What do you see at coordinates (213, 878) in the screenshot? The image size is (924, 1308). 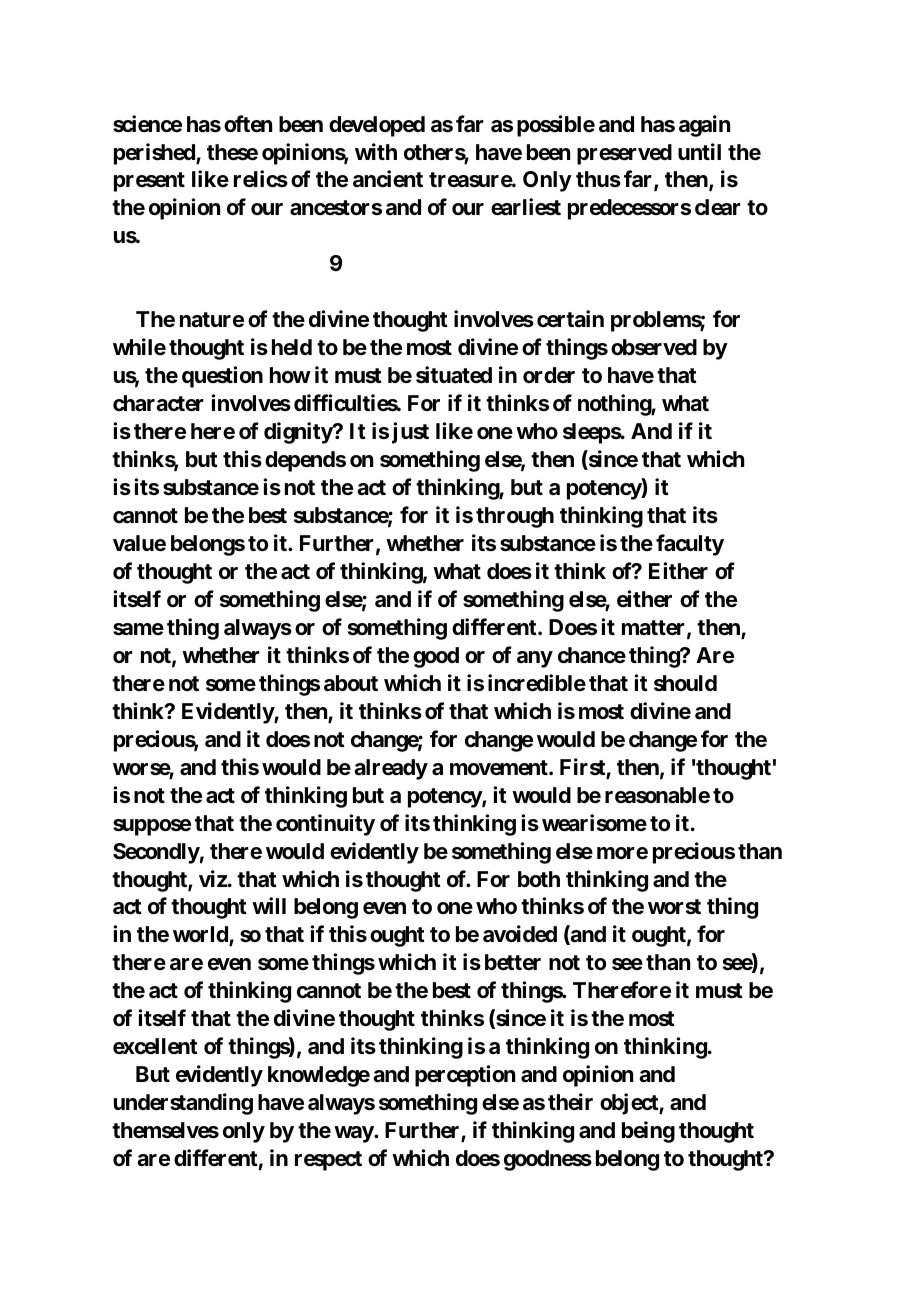 I see `viz` at bounding box center [213, 878].
